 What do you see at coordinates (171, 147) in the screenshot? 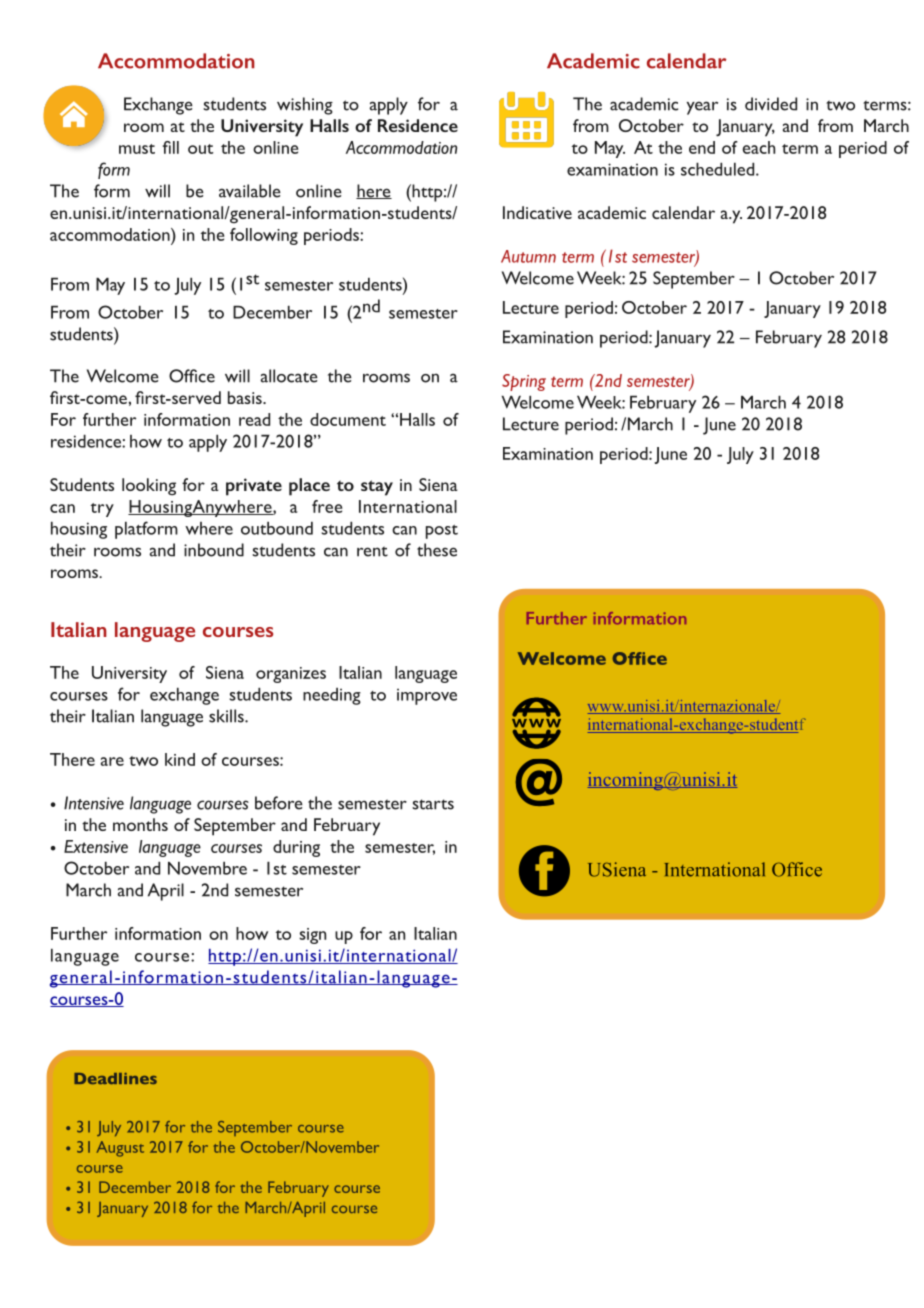
I see `fill` at bounding box center [171, 147].
